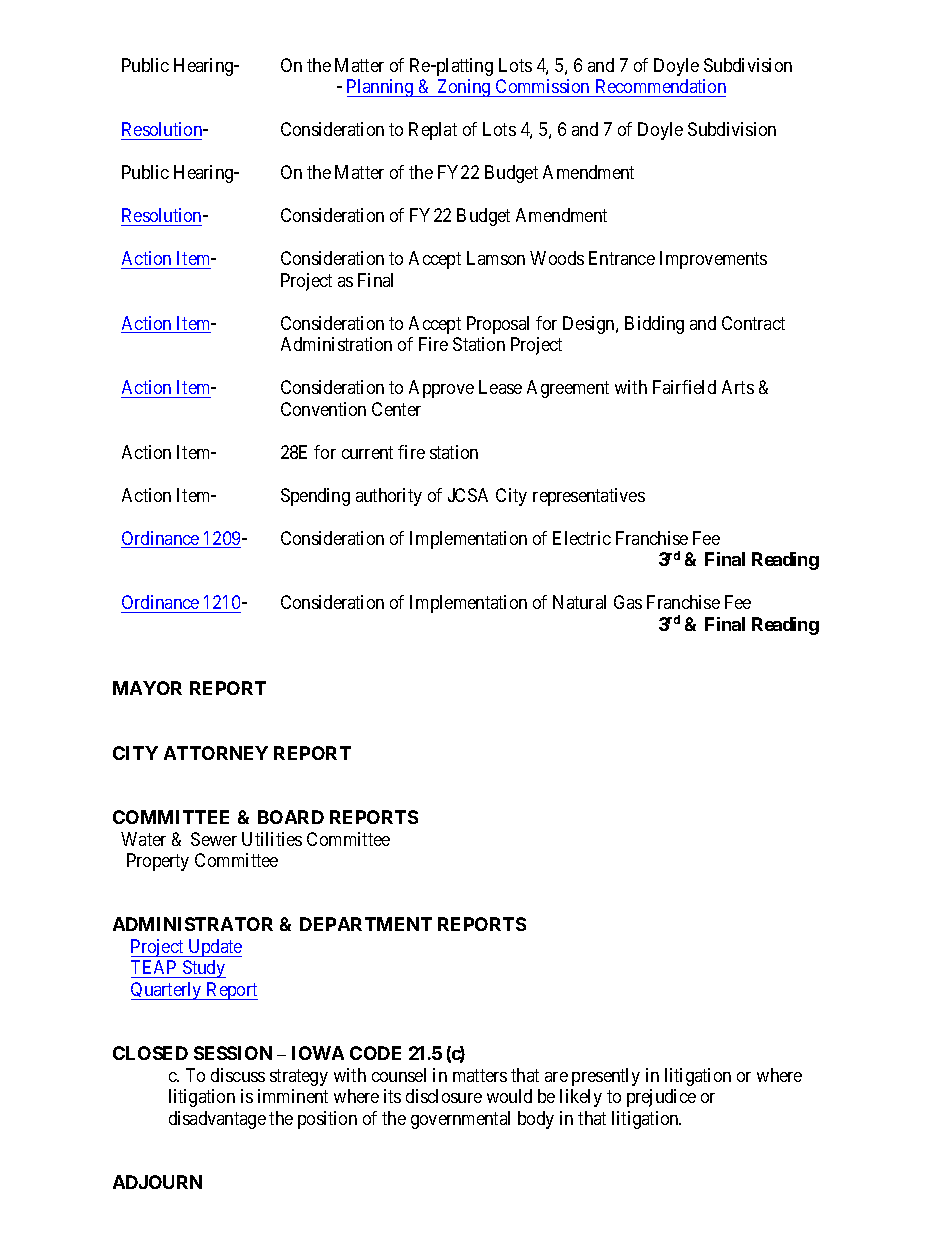  Describe the element at coordinates (214, 839) in the document. I see `Sewer` at that location.
